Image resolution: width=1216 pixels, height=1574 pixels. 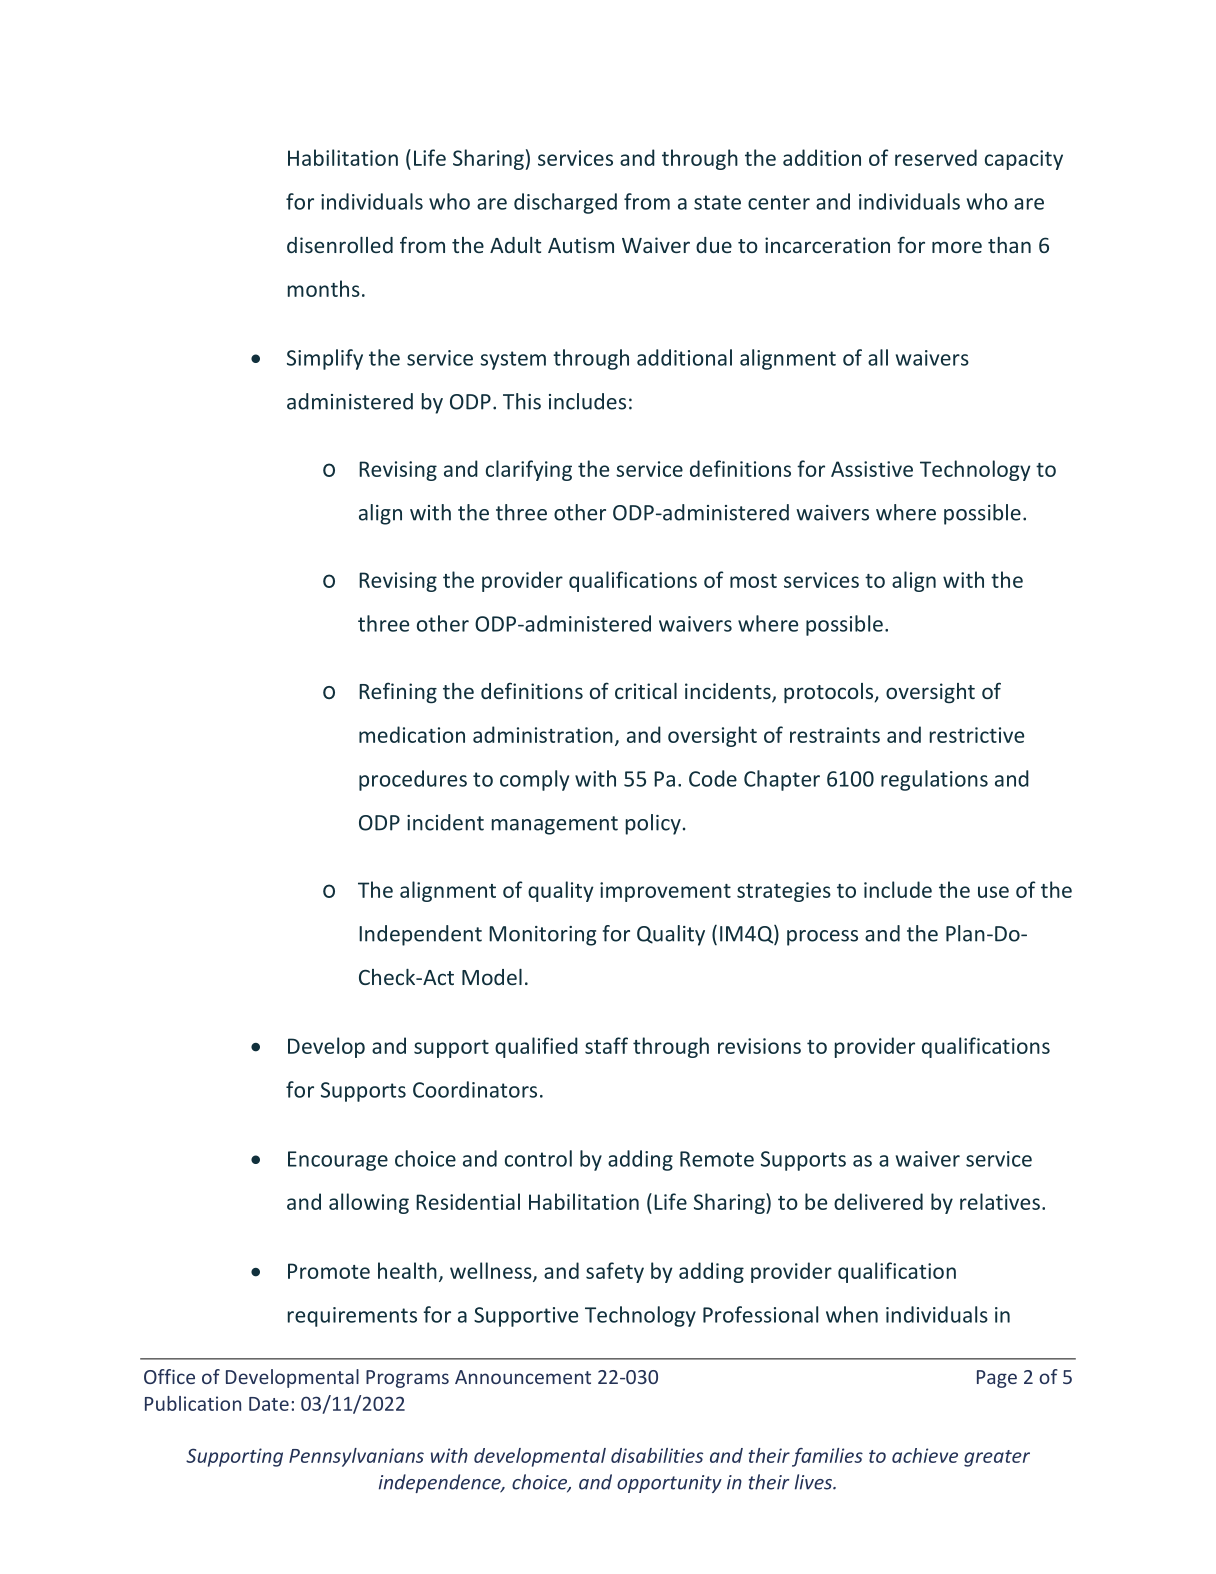 What do you see at coordinates (934, 780) in the page?
I see `regulations` at bounding box center [934, 780].
